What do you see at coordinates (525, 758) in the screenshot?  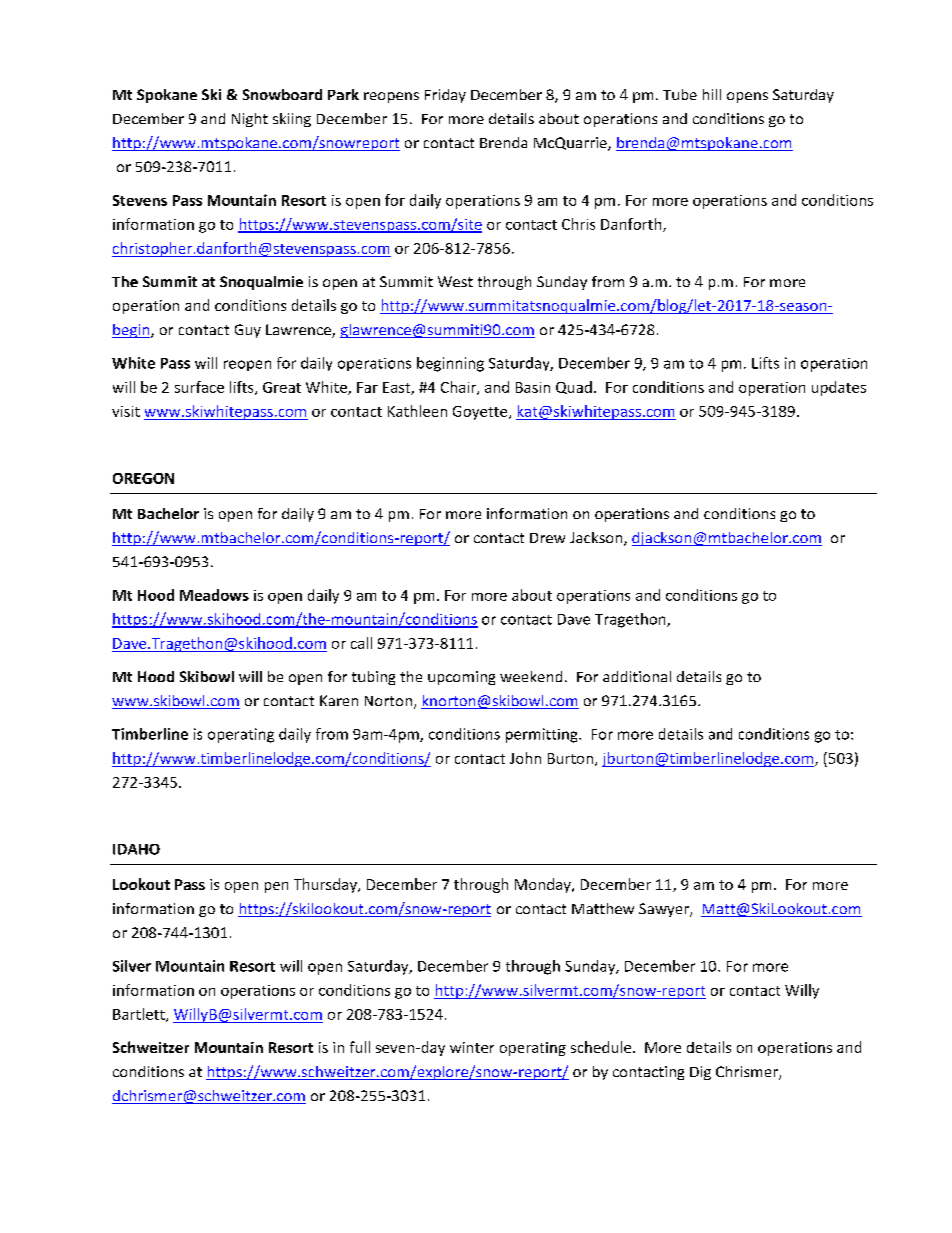 I see `John` at bounding box center [525, 758].
